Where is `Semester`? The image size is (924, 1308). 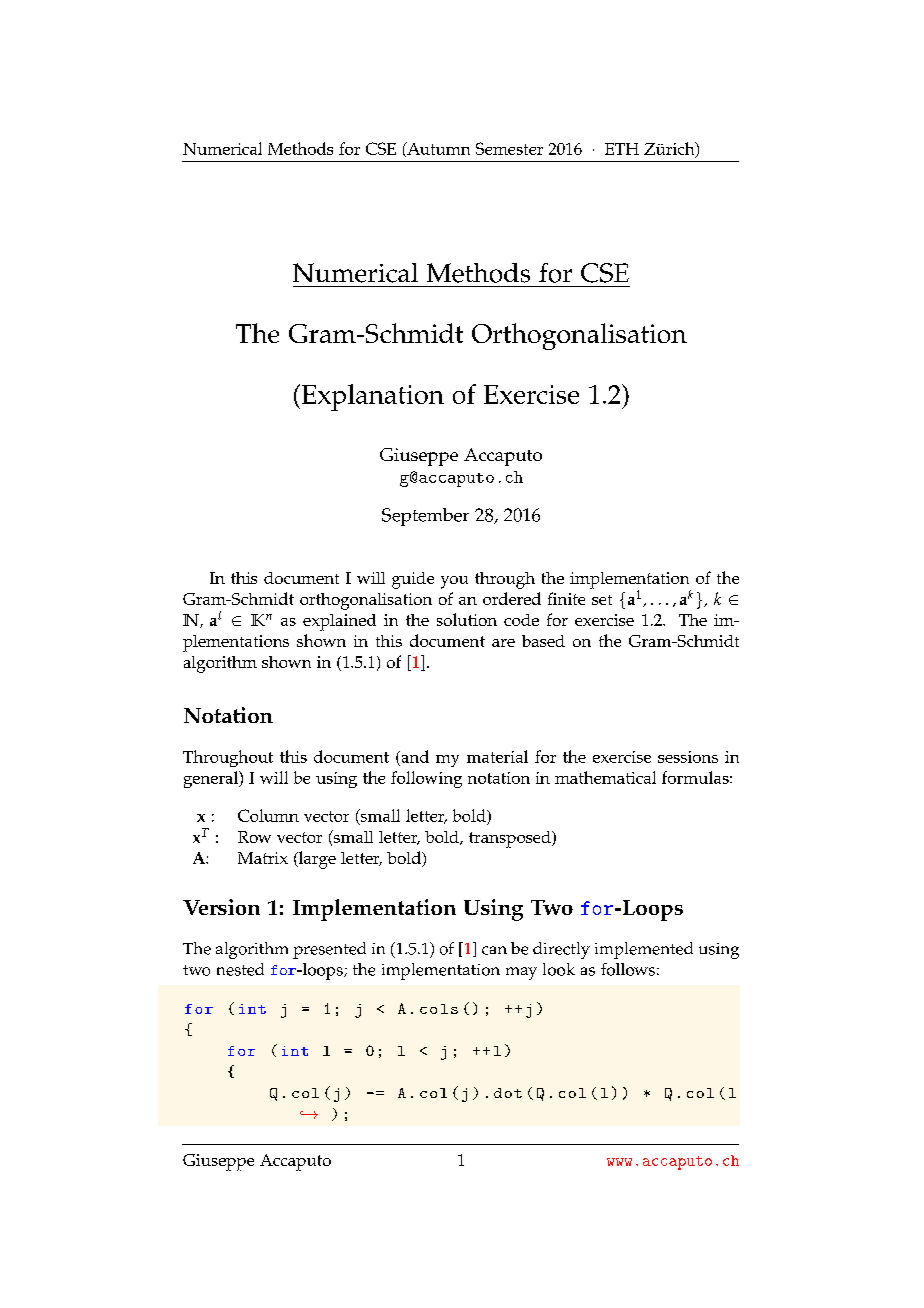
Semester is located at coordinates (509, 148).
